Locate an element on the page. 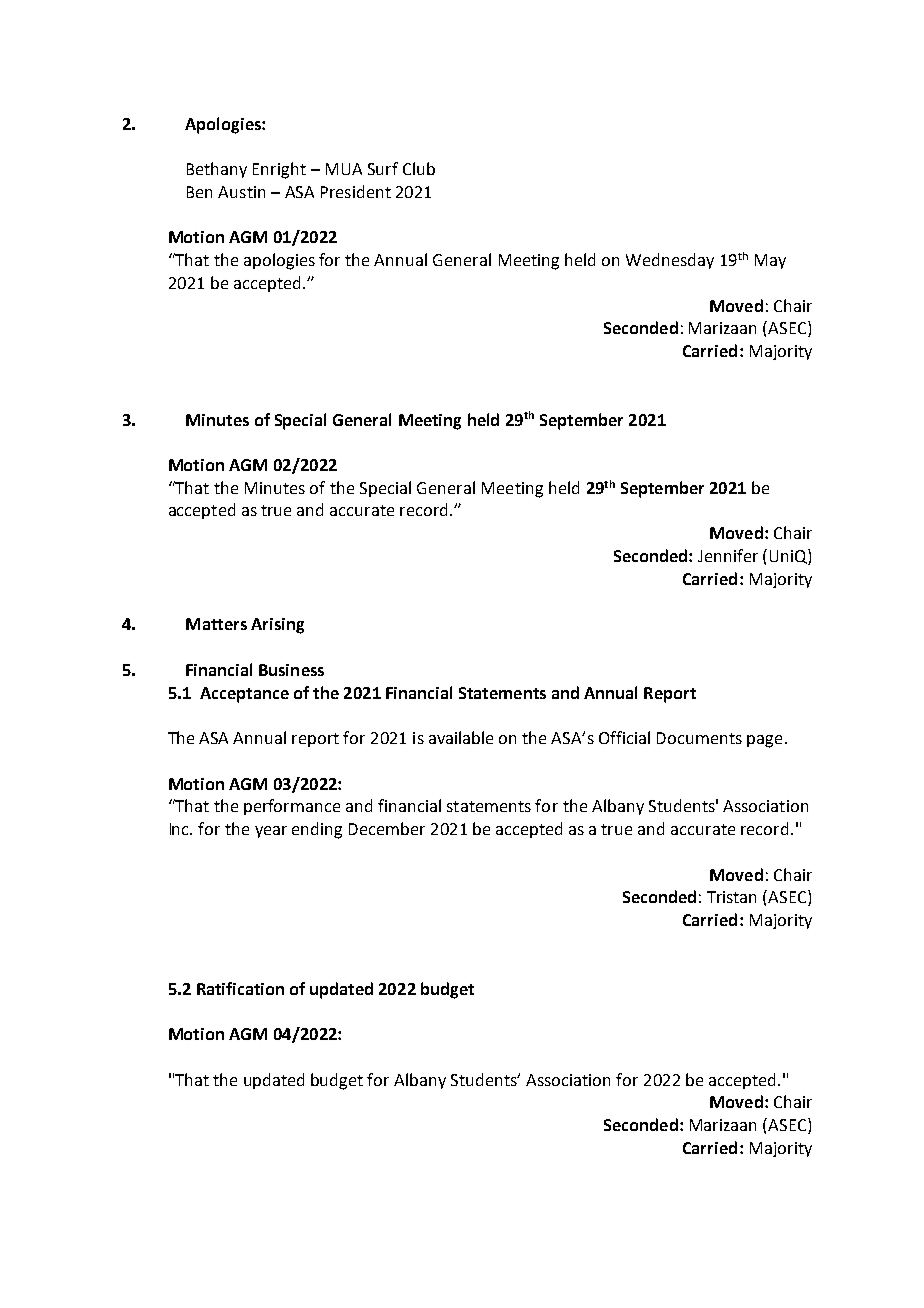 The height and width of the image is (1308, 924). Austin is located at coordinates (241, 192).
